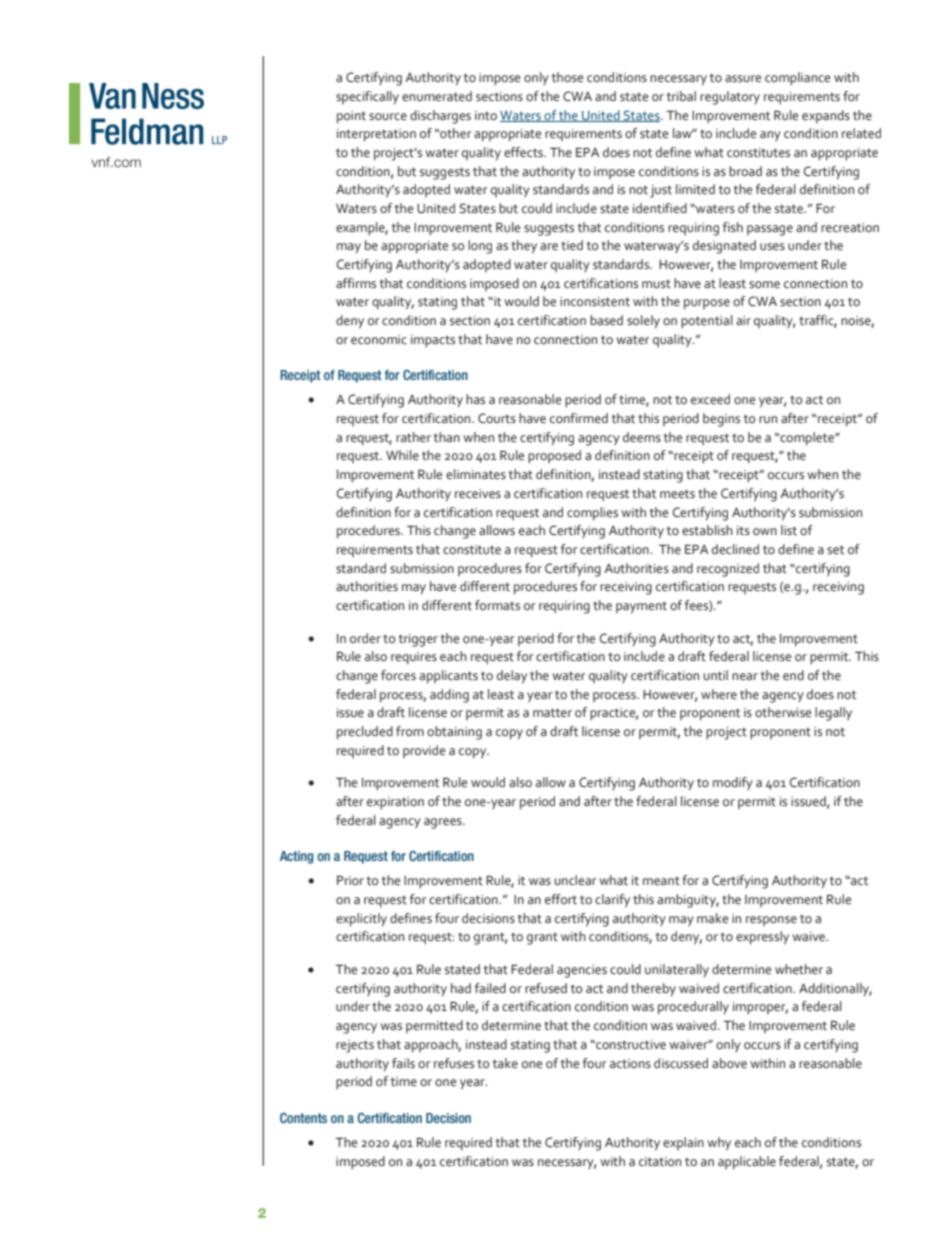 Image resolution: width=952 pixels, height=1233 pixels. Describe the element at coordinates (552, 713) in the screenshot. I see `matter` at that location.
